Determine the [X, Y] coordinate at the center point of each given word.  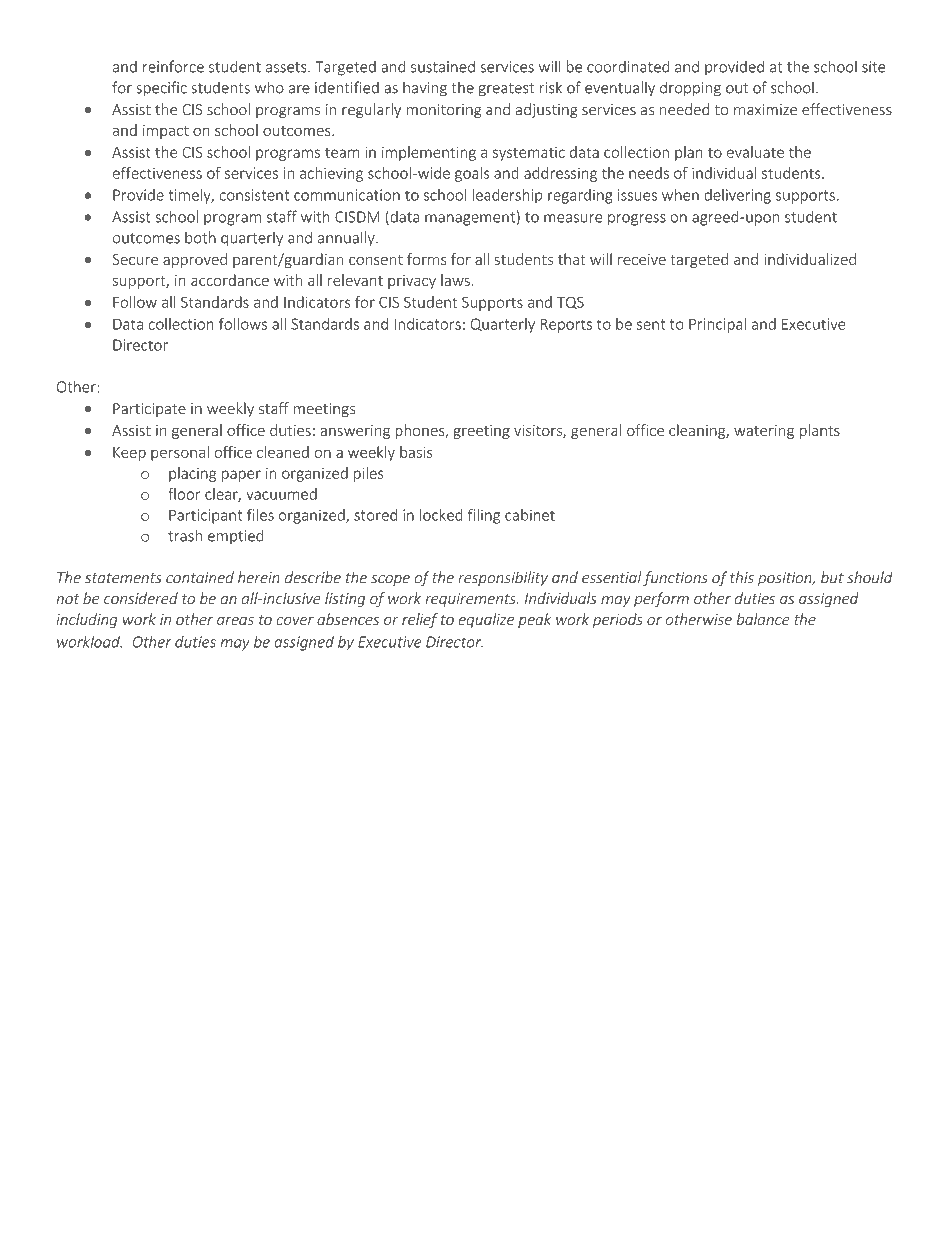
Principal [717, 325]
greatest [506, 90]
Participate [149, 410]
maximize [765, 110]
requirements [471, 600]
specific [161, 89]
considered [141, 598]
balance [763, 619]
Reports [566, 325]
